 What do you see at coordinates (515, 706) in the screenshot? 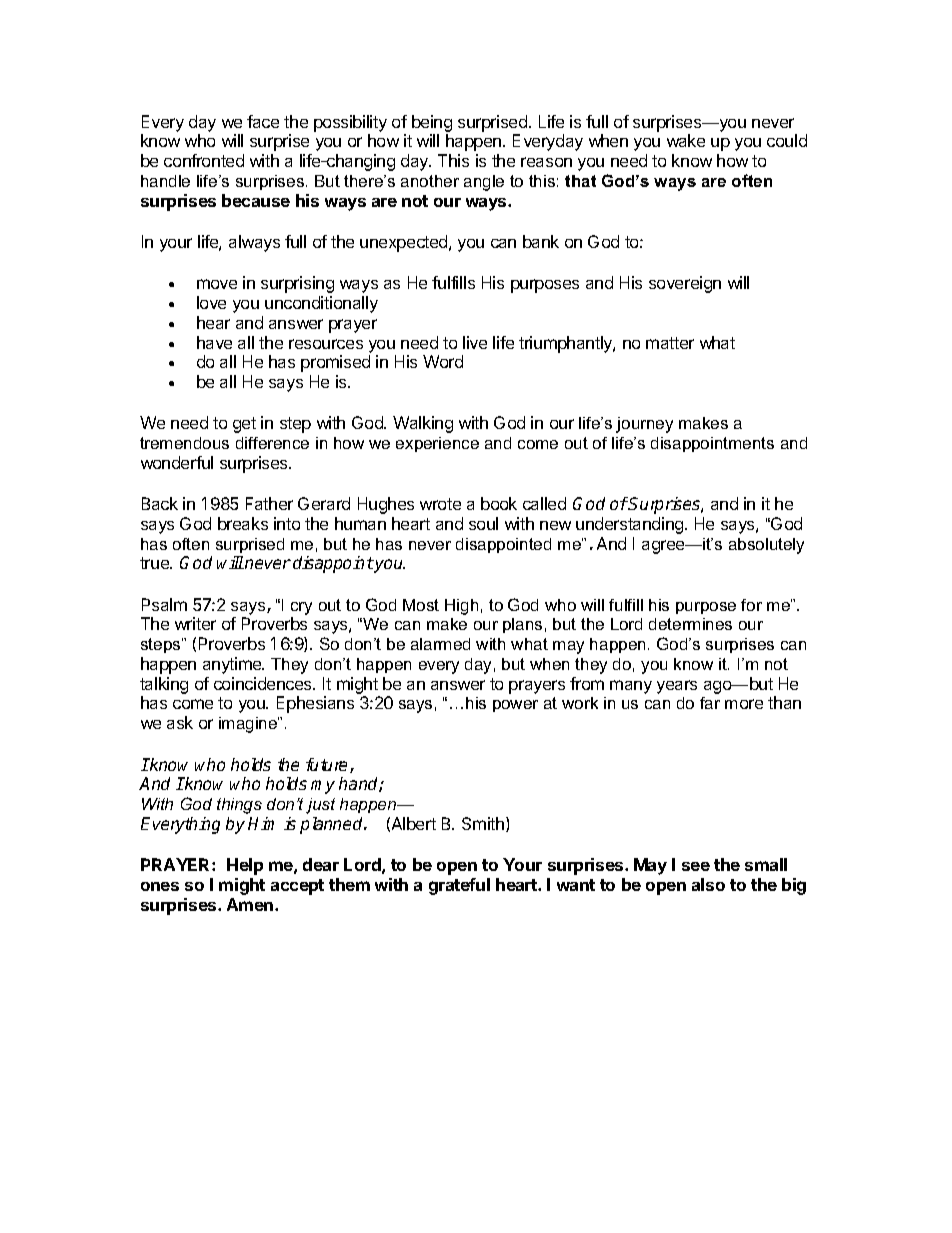
I see `power` at bounding box center [515, 706].
